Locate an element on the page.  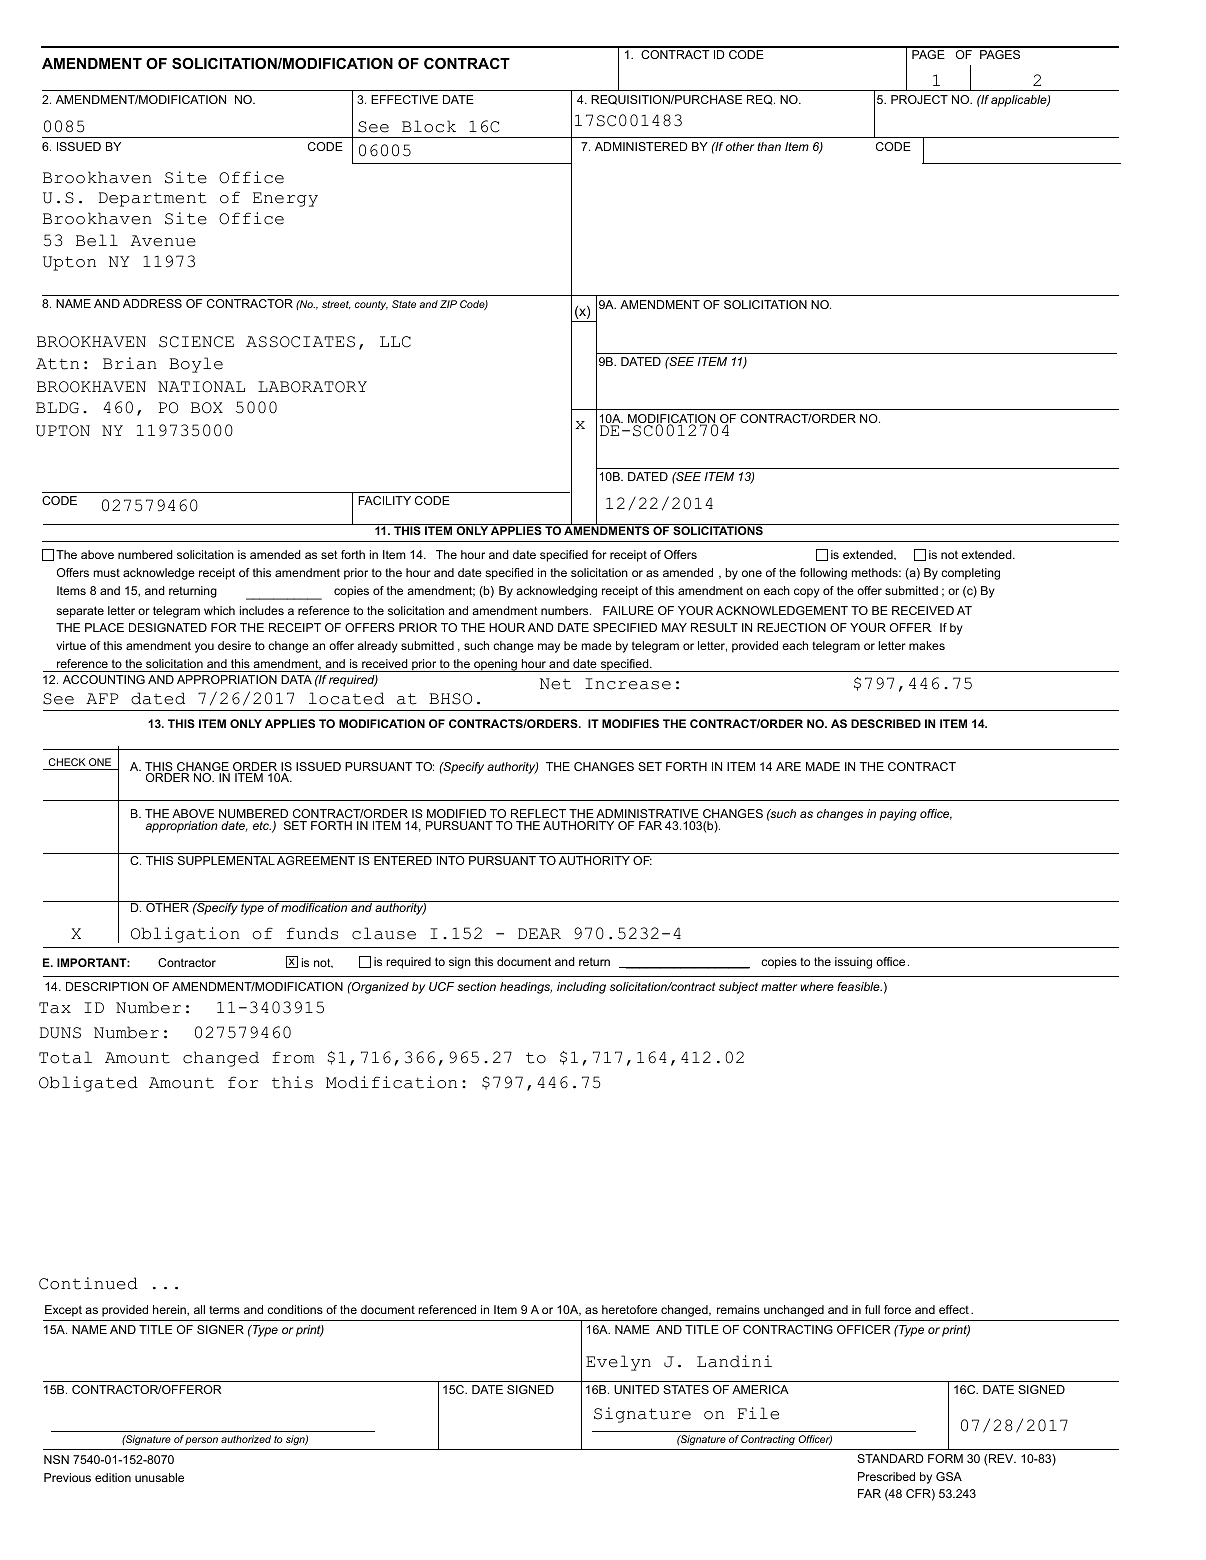
LLC is located at coordinates (395, 342).
